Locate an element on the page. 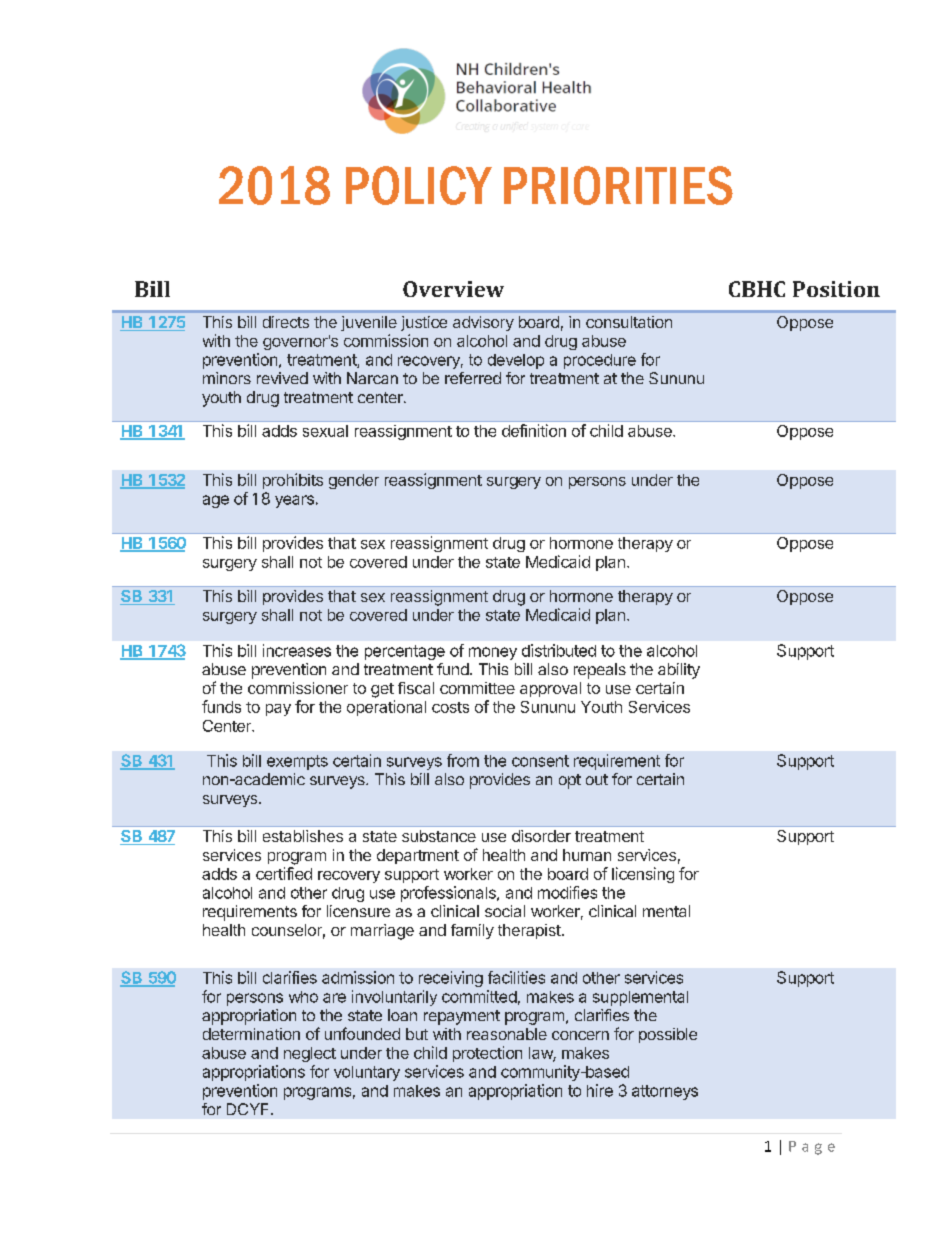 Image resolution: width=952 pixels, height=1233 pixels. ability is located at coordinates (679, 671).
